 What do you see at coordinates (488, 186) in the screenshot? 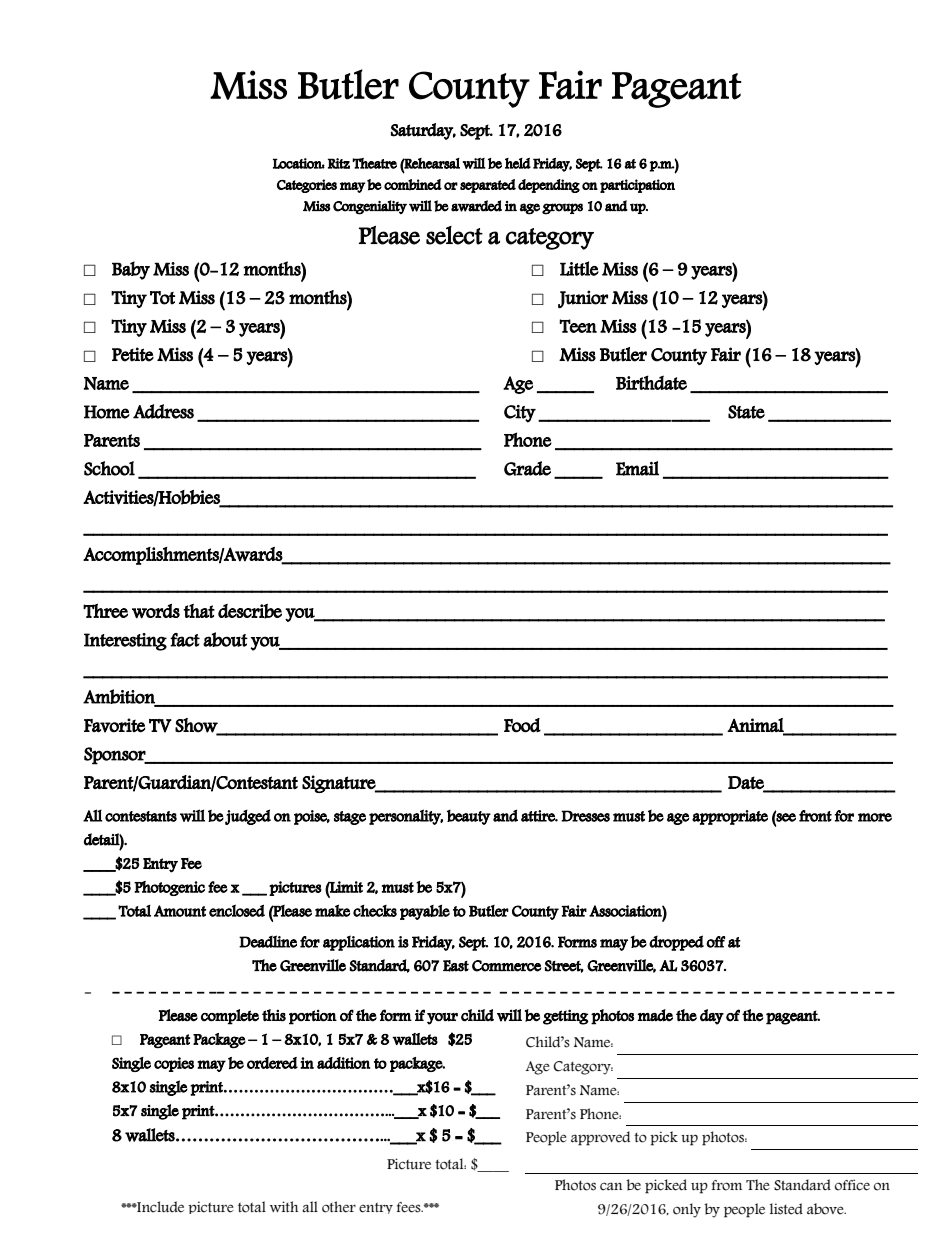
I see `separated` at bounding box center [488, 186].
